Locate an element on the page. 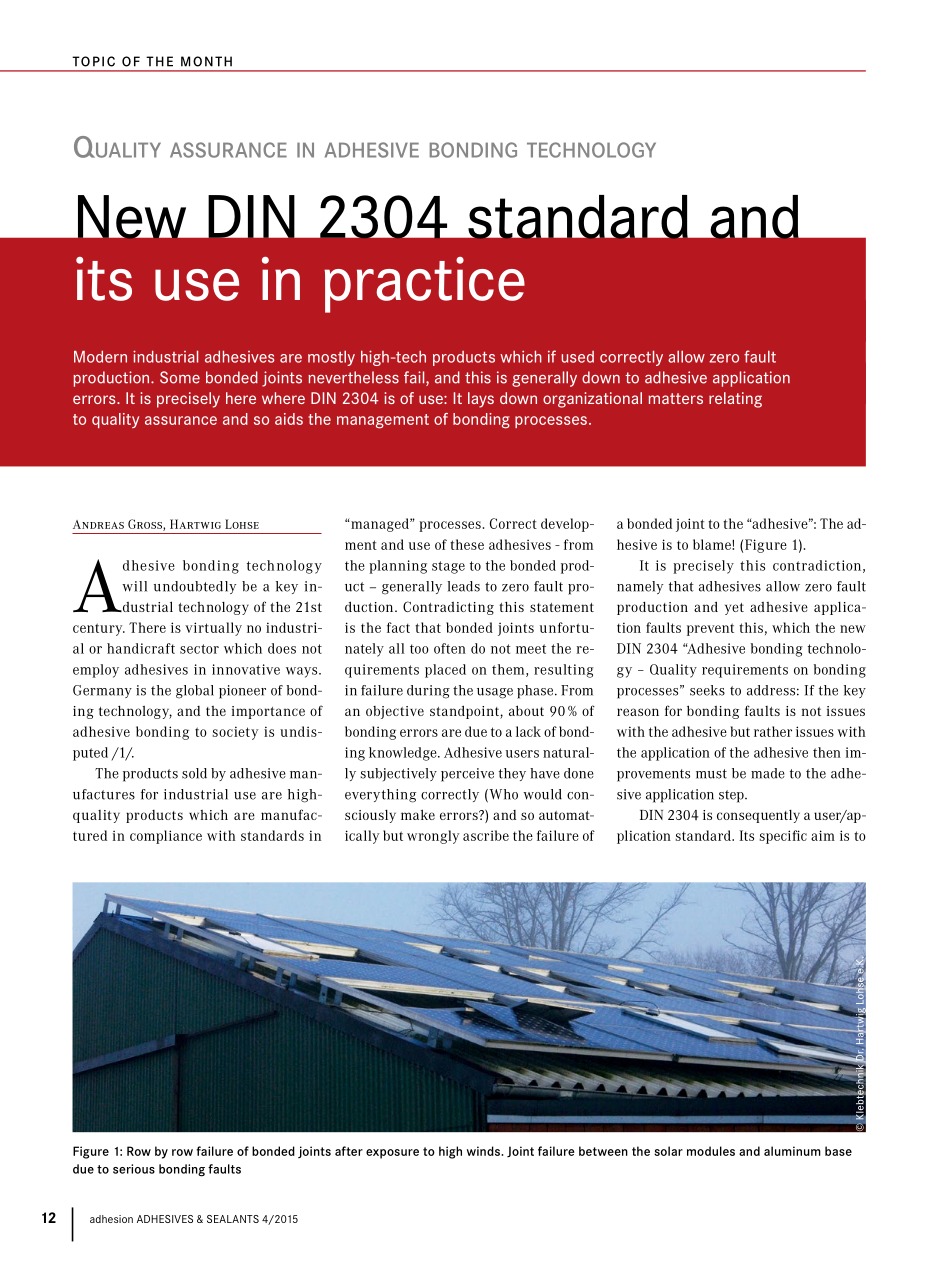 The height and width of the document is (1265, 952). perceive is located at coordinates (467, 775).
